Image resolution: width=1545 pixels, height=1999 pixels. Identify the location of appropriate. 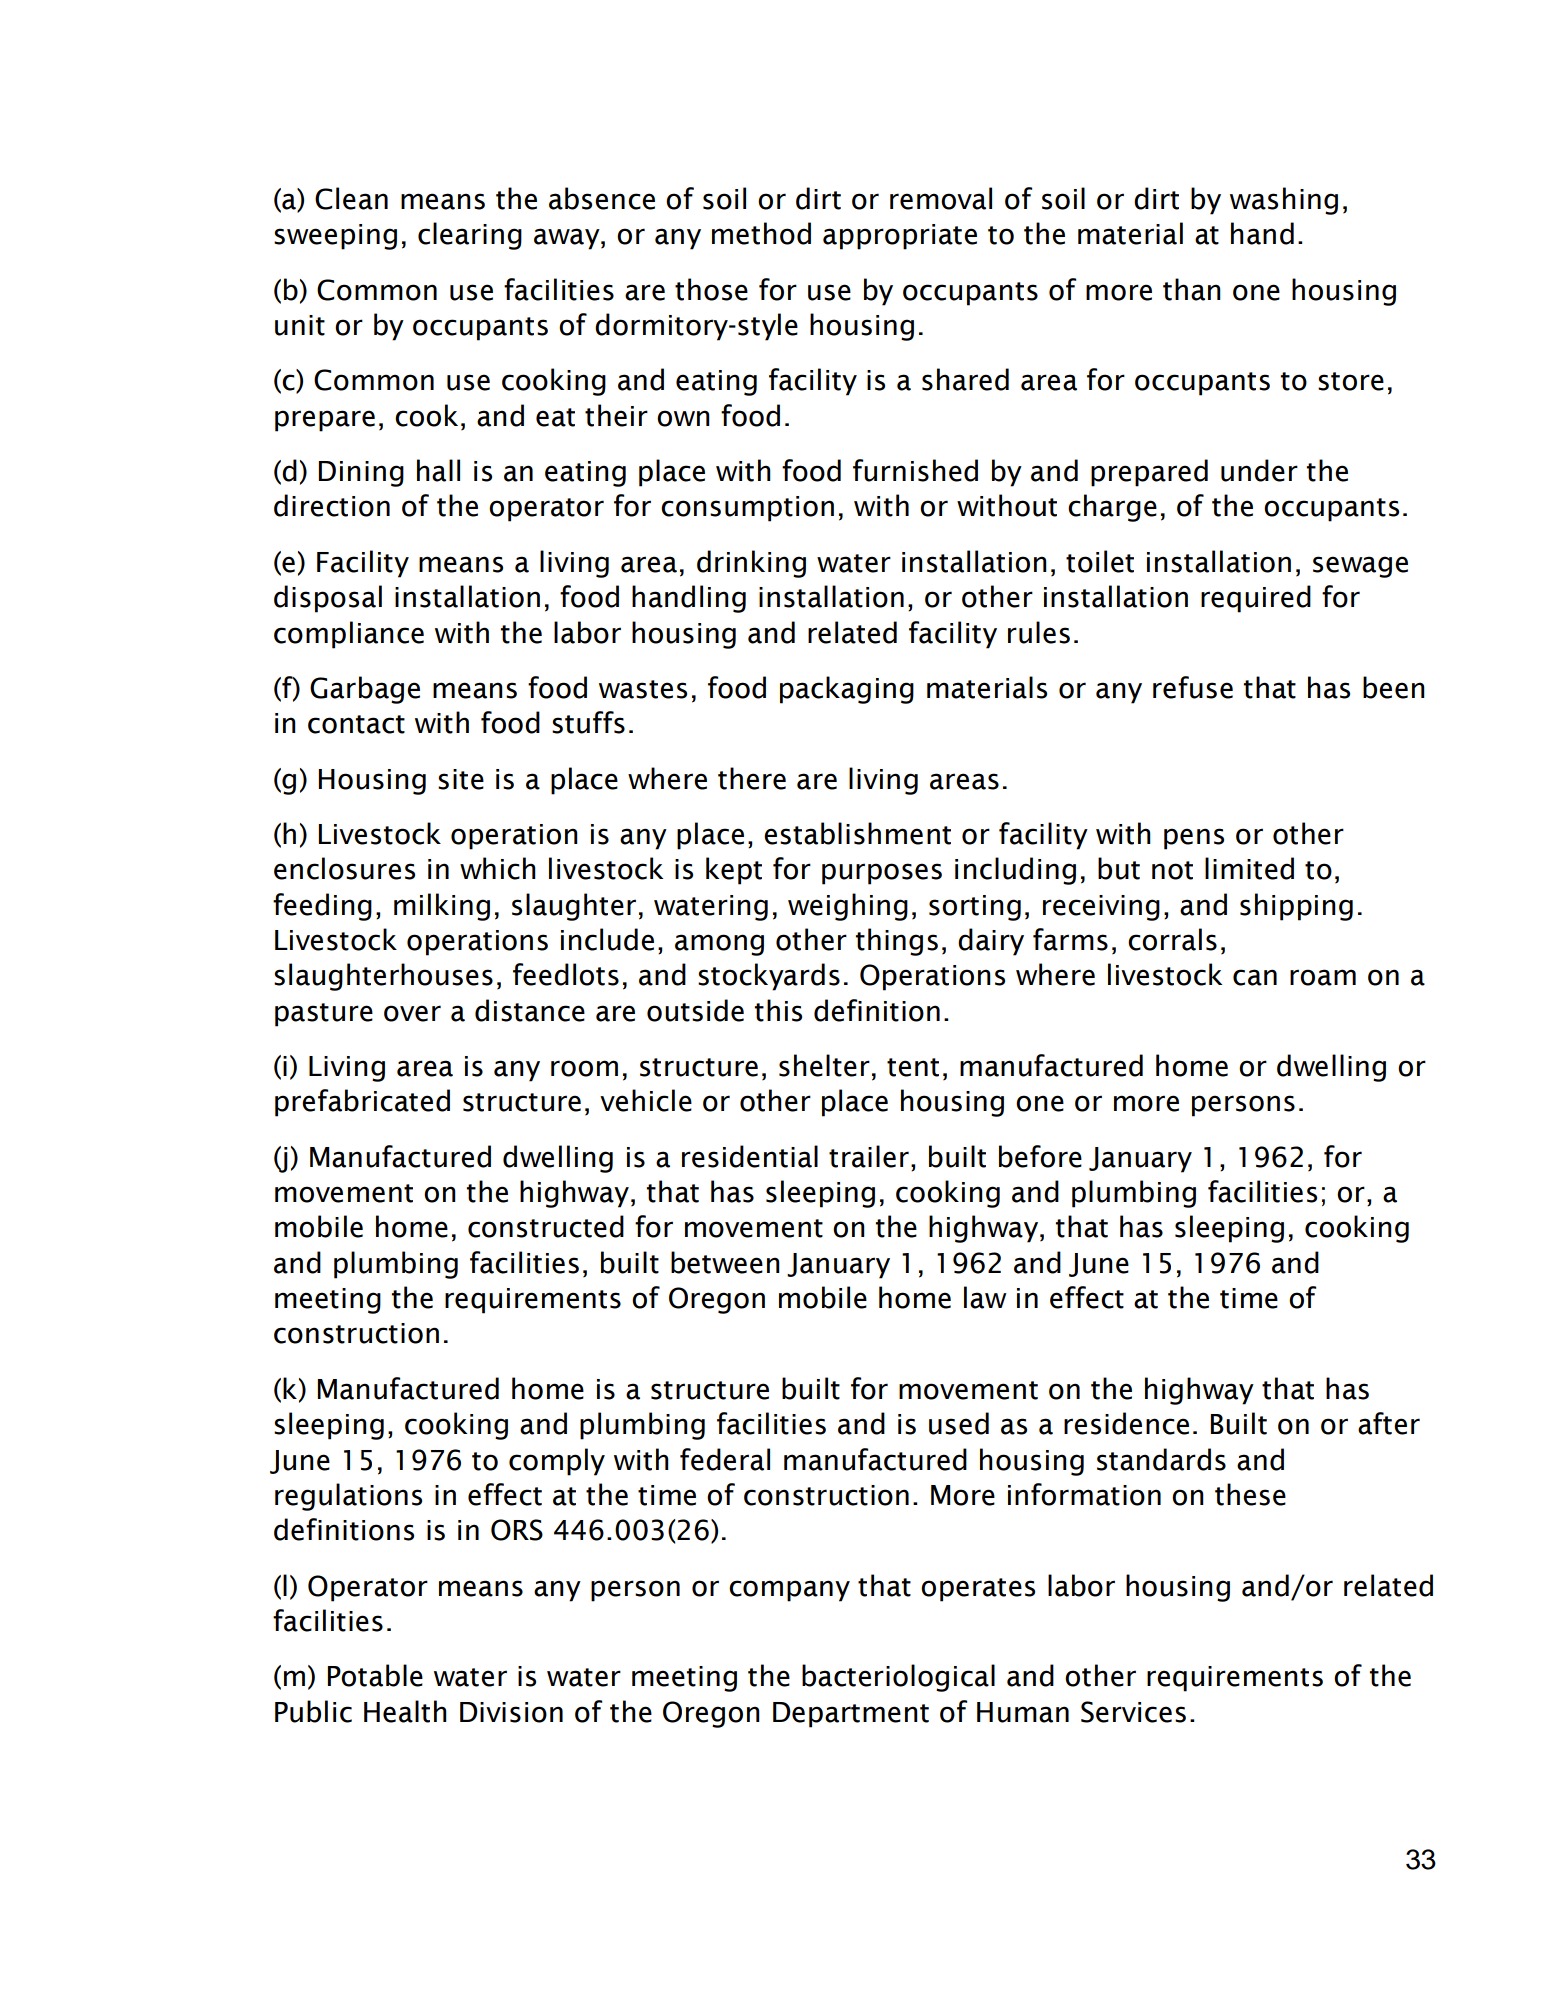
(900, 237).
